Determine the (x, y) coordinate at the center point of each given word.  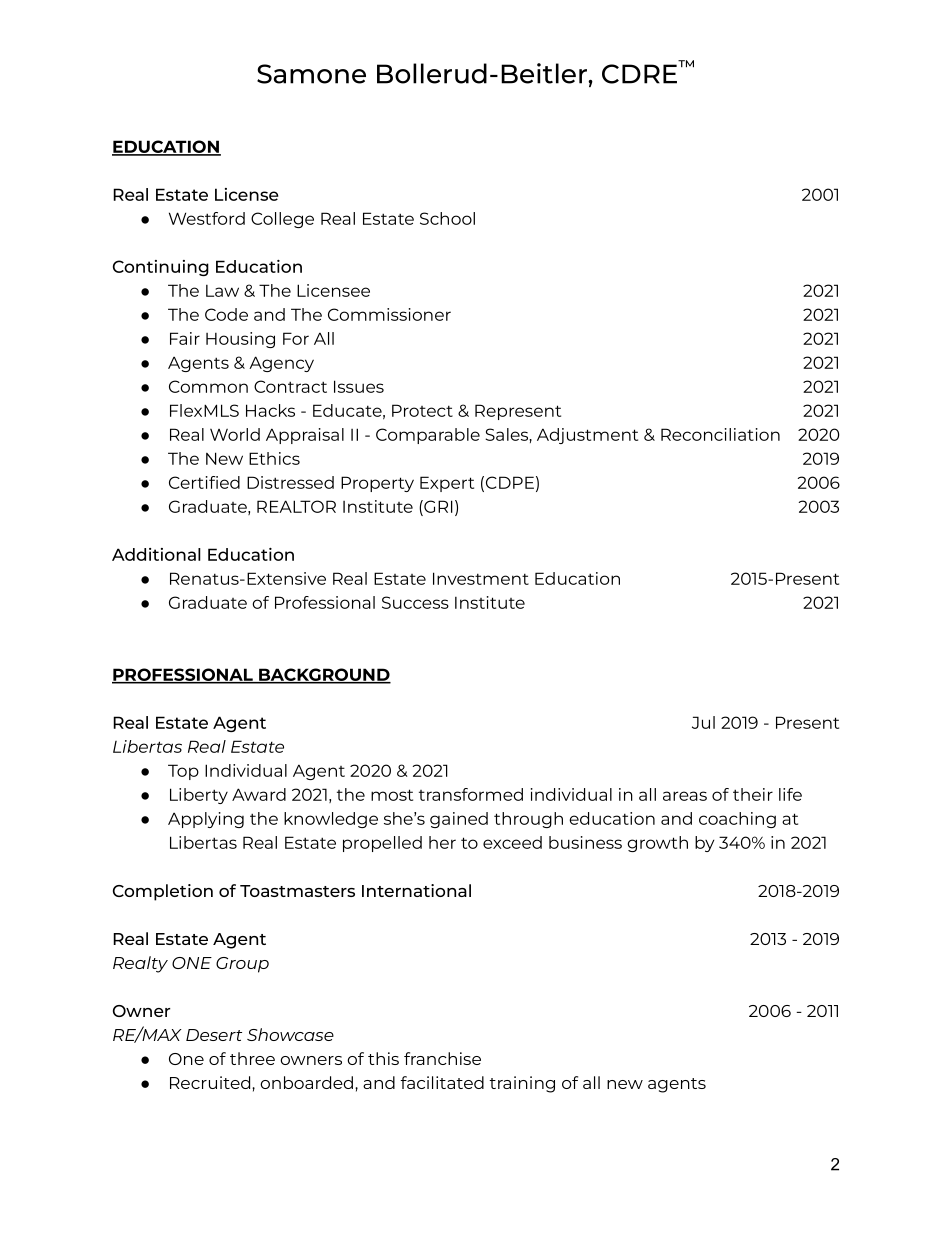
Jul (703, 722)
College (282, 220)
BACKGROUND (324, 675)
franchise (442, 1058)
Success (415, 602)
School (447, 218)
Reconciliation (720, 434)
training (522, 1084)
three (252, 1058)
